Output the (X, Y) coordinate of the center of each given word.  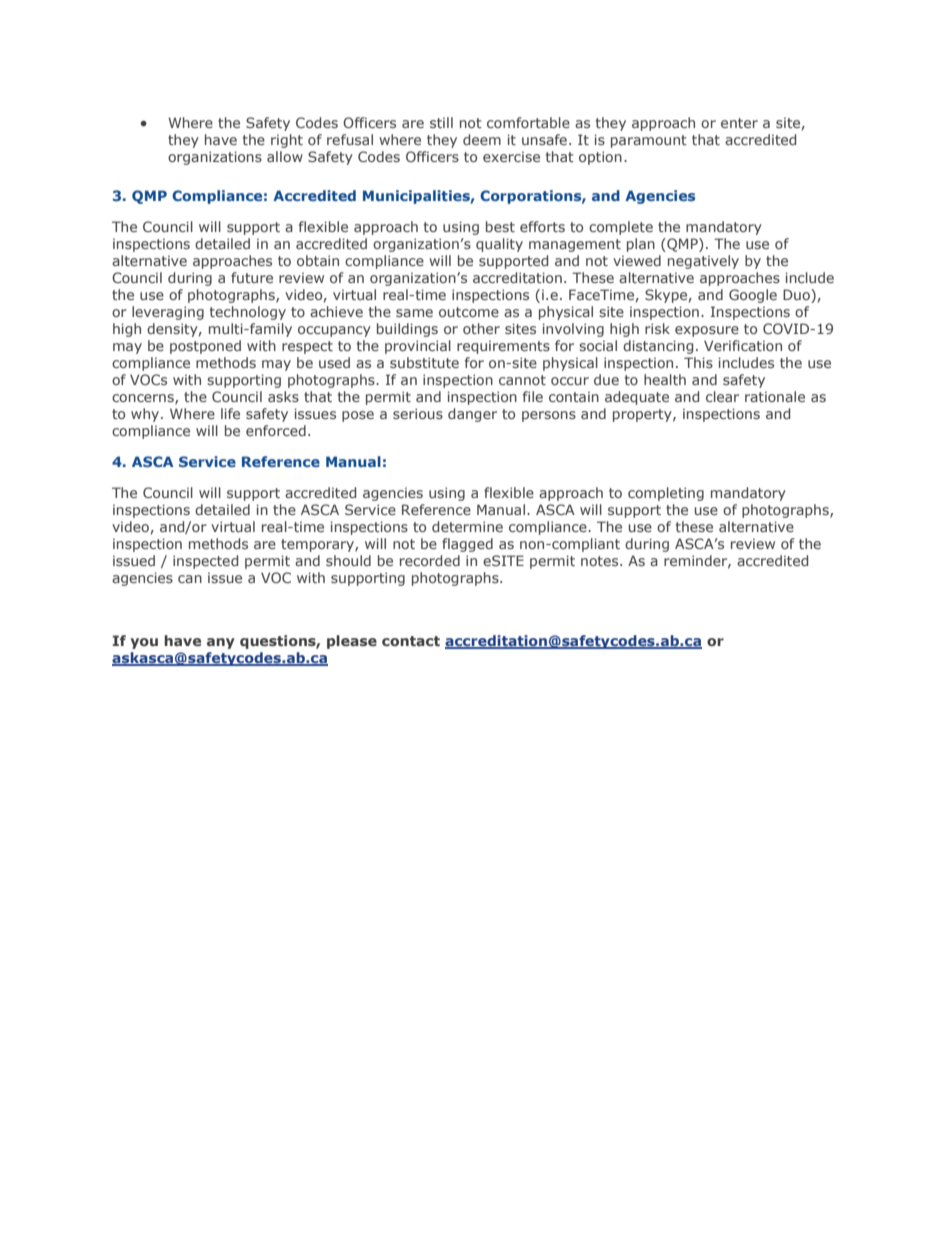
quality (499, 245)
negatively (703, 262)
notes (601, 561)
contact (411, 641)
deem (482, 139)
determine (467, 526)
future (252, 277)
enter (739, 123)
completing (666, 494)
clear (722, 396)
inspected (205, 562)
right (287, 141)
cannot (522, 380)
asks (283, 396)
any (221, 643)
